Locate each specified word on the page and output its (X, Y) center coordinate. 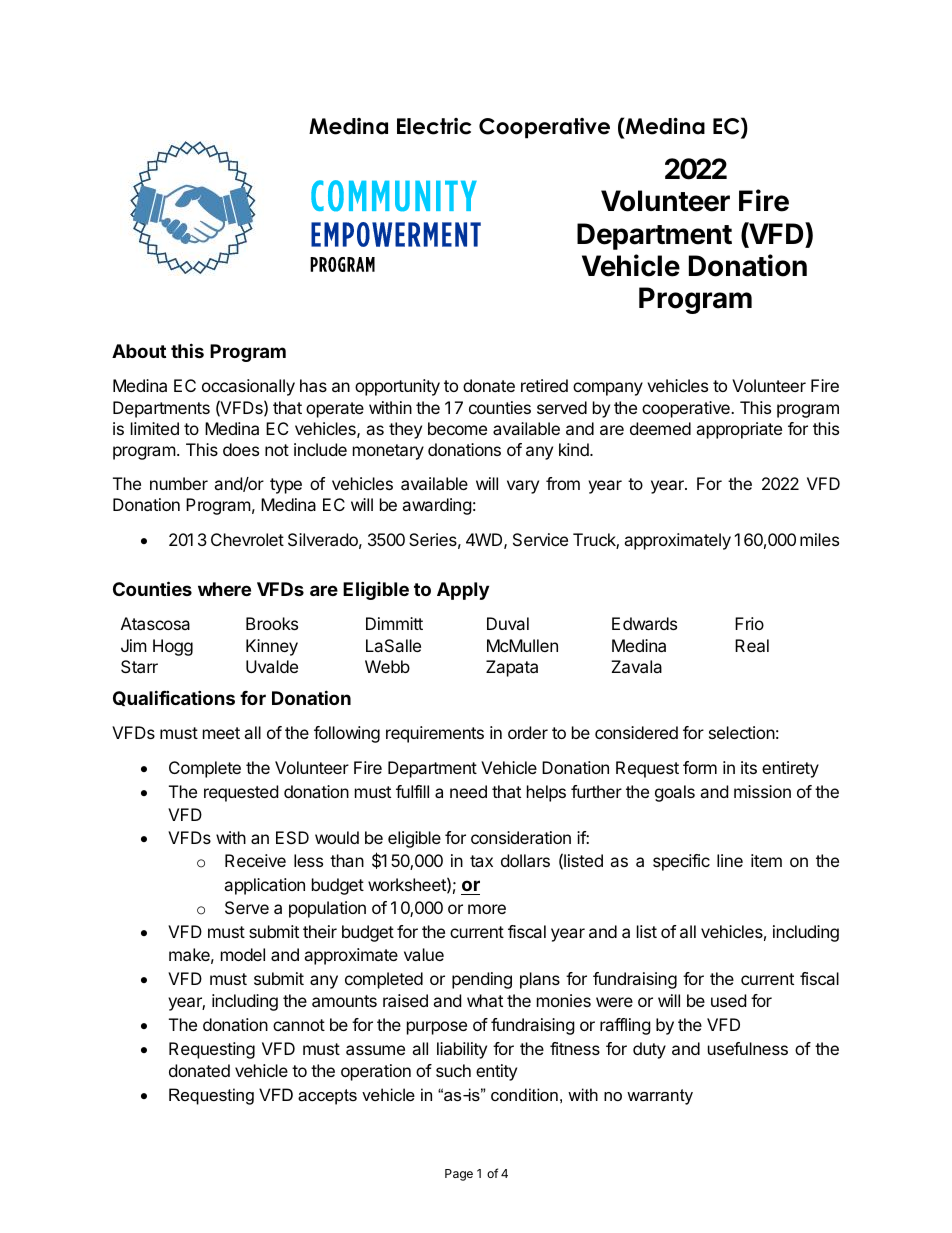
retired (544, 385)
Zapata (512, 668)
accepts (327, 1097)
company (608, 389)
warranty (660, 1097)
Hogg (173, 647)
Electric (434, 126)
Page (459, 1175)
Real (752, 645)
